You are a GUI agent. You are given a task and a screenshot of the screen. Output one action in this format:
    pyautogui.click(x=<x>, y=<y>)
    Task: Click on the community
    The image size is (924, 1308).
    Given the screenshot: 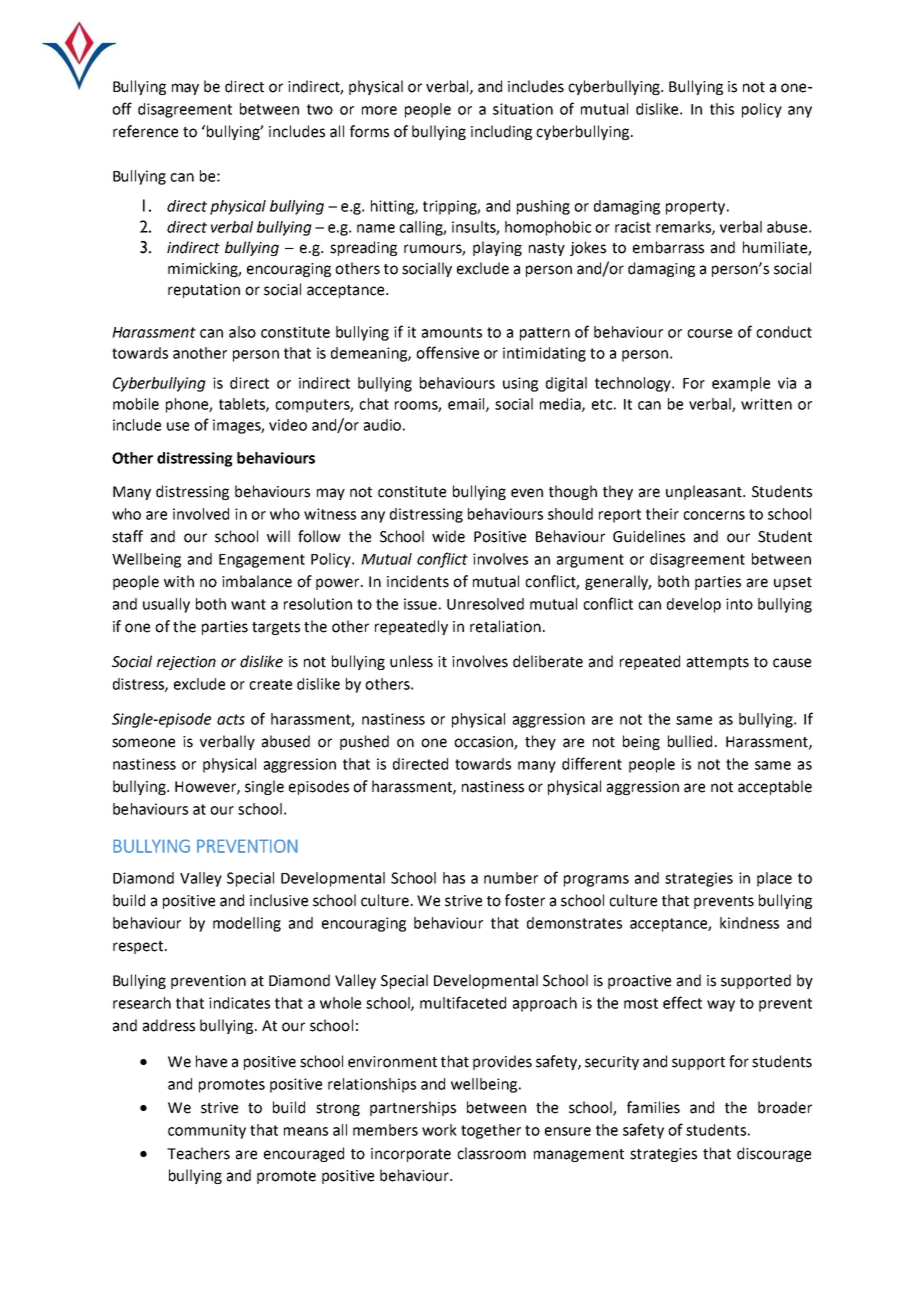 What is the action you would take?
    pyautogui.click(x=207, y=1131)
